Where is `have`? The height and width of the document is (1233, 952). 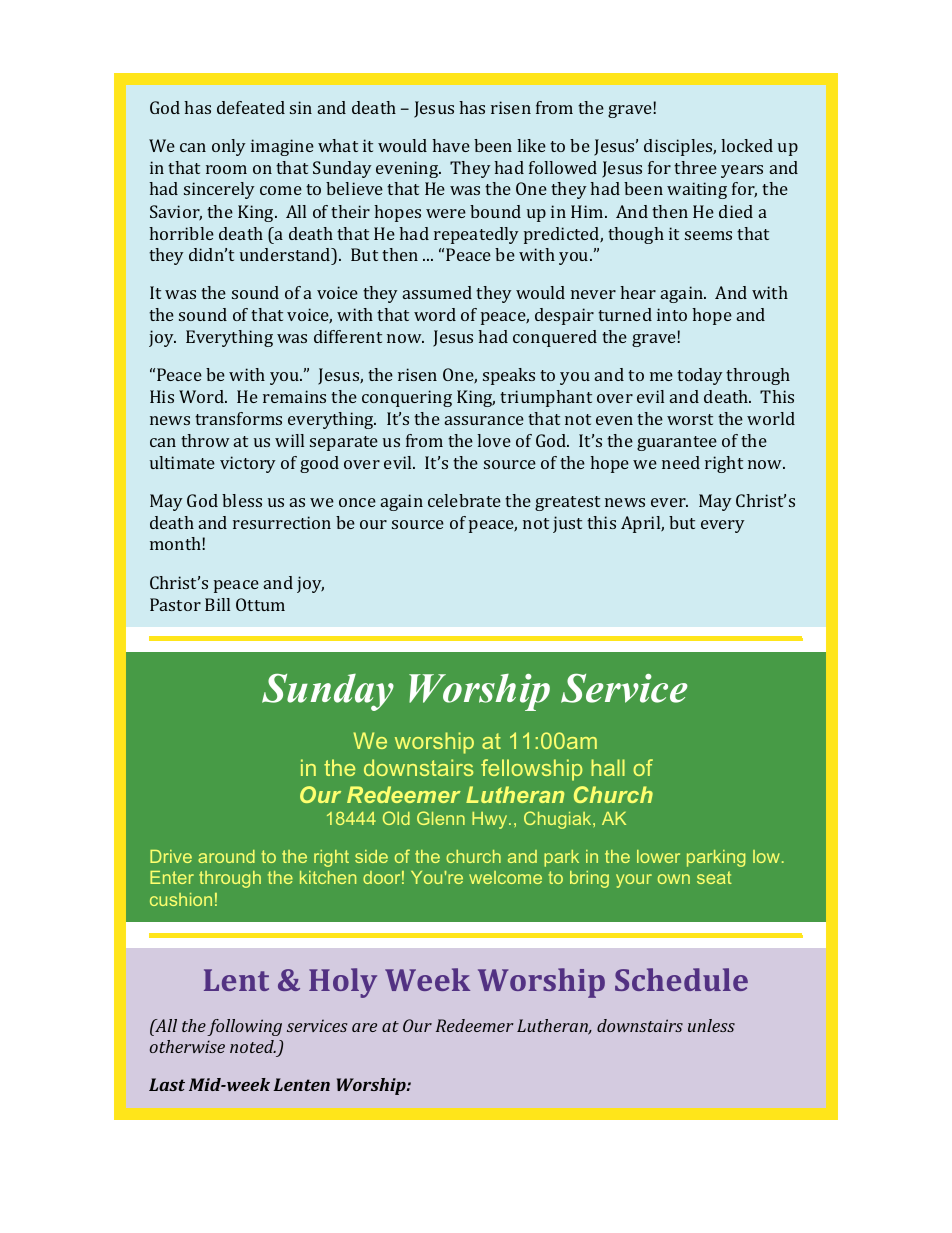 have is located at coordinates (451, 145).
